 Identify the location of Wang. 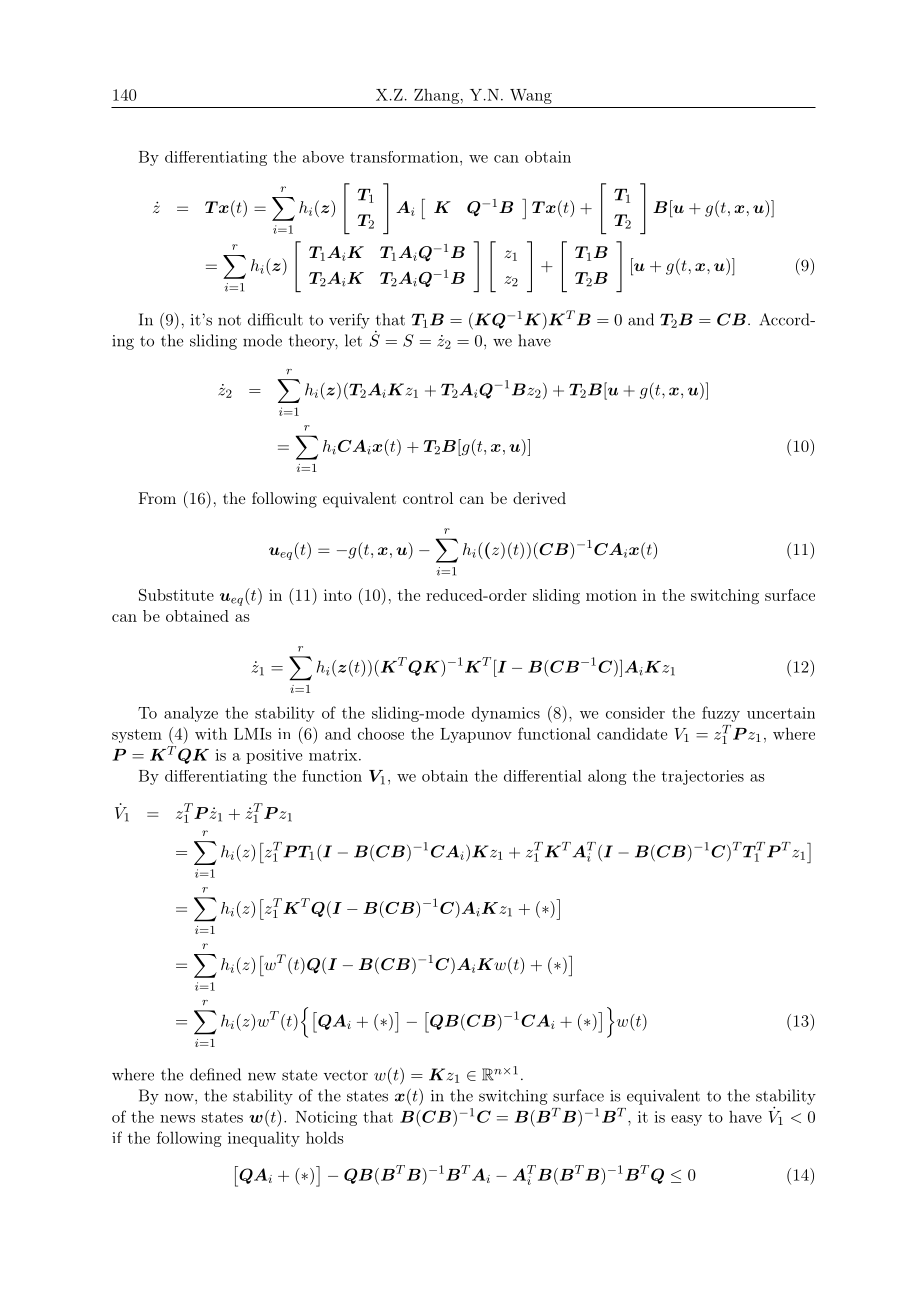
(531, 96).
